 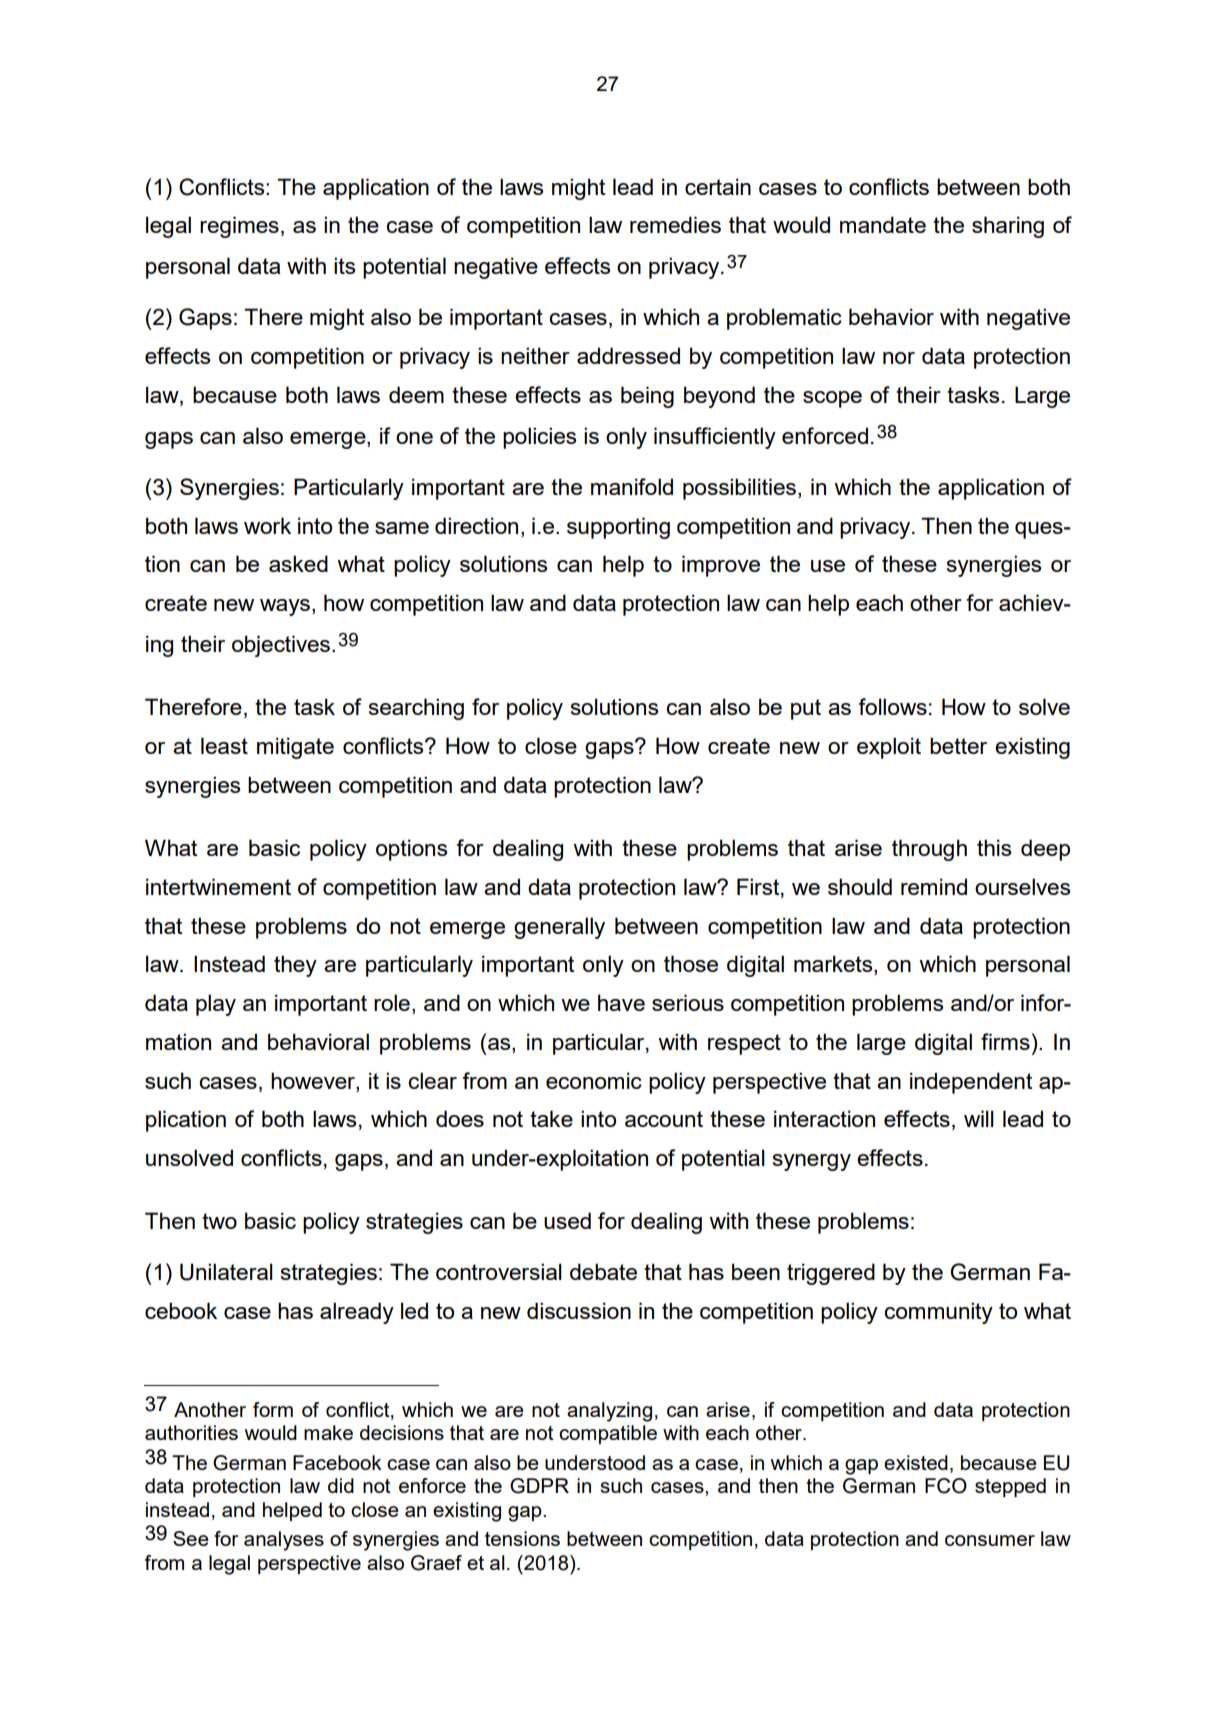 I want to click on GDPR, so click(x=539, y=1486).
